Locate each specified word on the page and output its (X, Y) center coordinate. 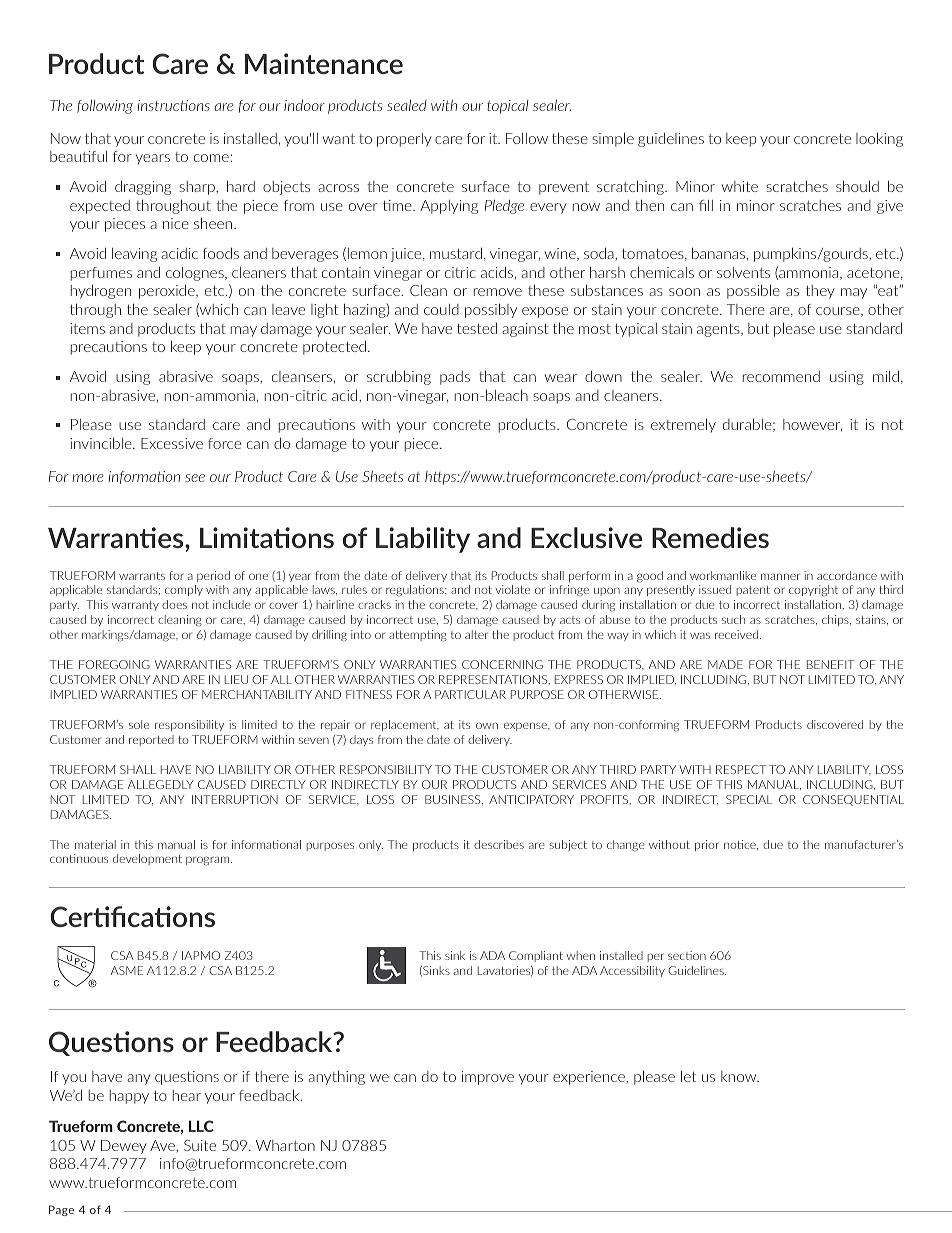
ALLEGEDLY (160, 784)
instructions (174, 105)
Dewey (124, 1147)
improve (488, 1078)
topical (507, 107)
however (812, 425)
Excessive (172, 443)
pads (455, 378)
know (740, 1076)
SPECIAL (749, 799)
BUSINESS (454, 800)
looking (879, 140)
